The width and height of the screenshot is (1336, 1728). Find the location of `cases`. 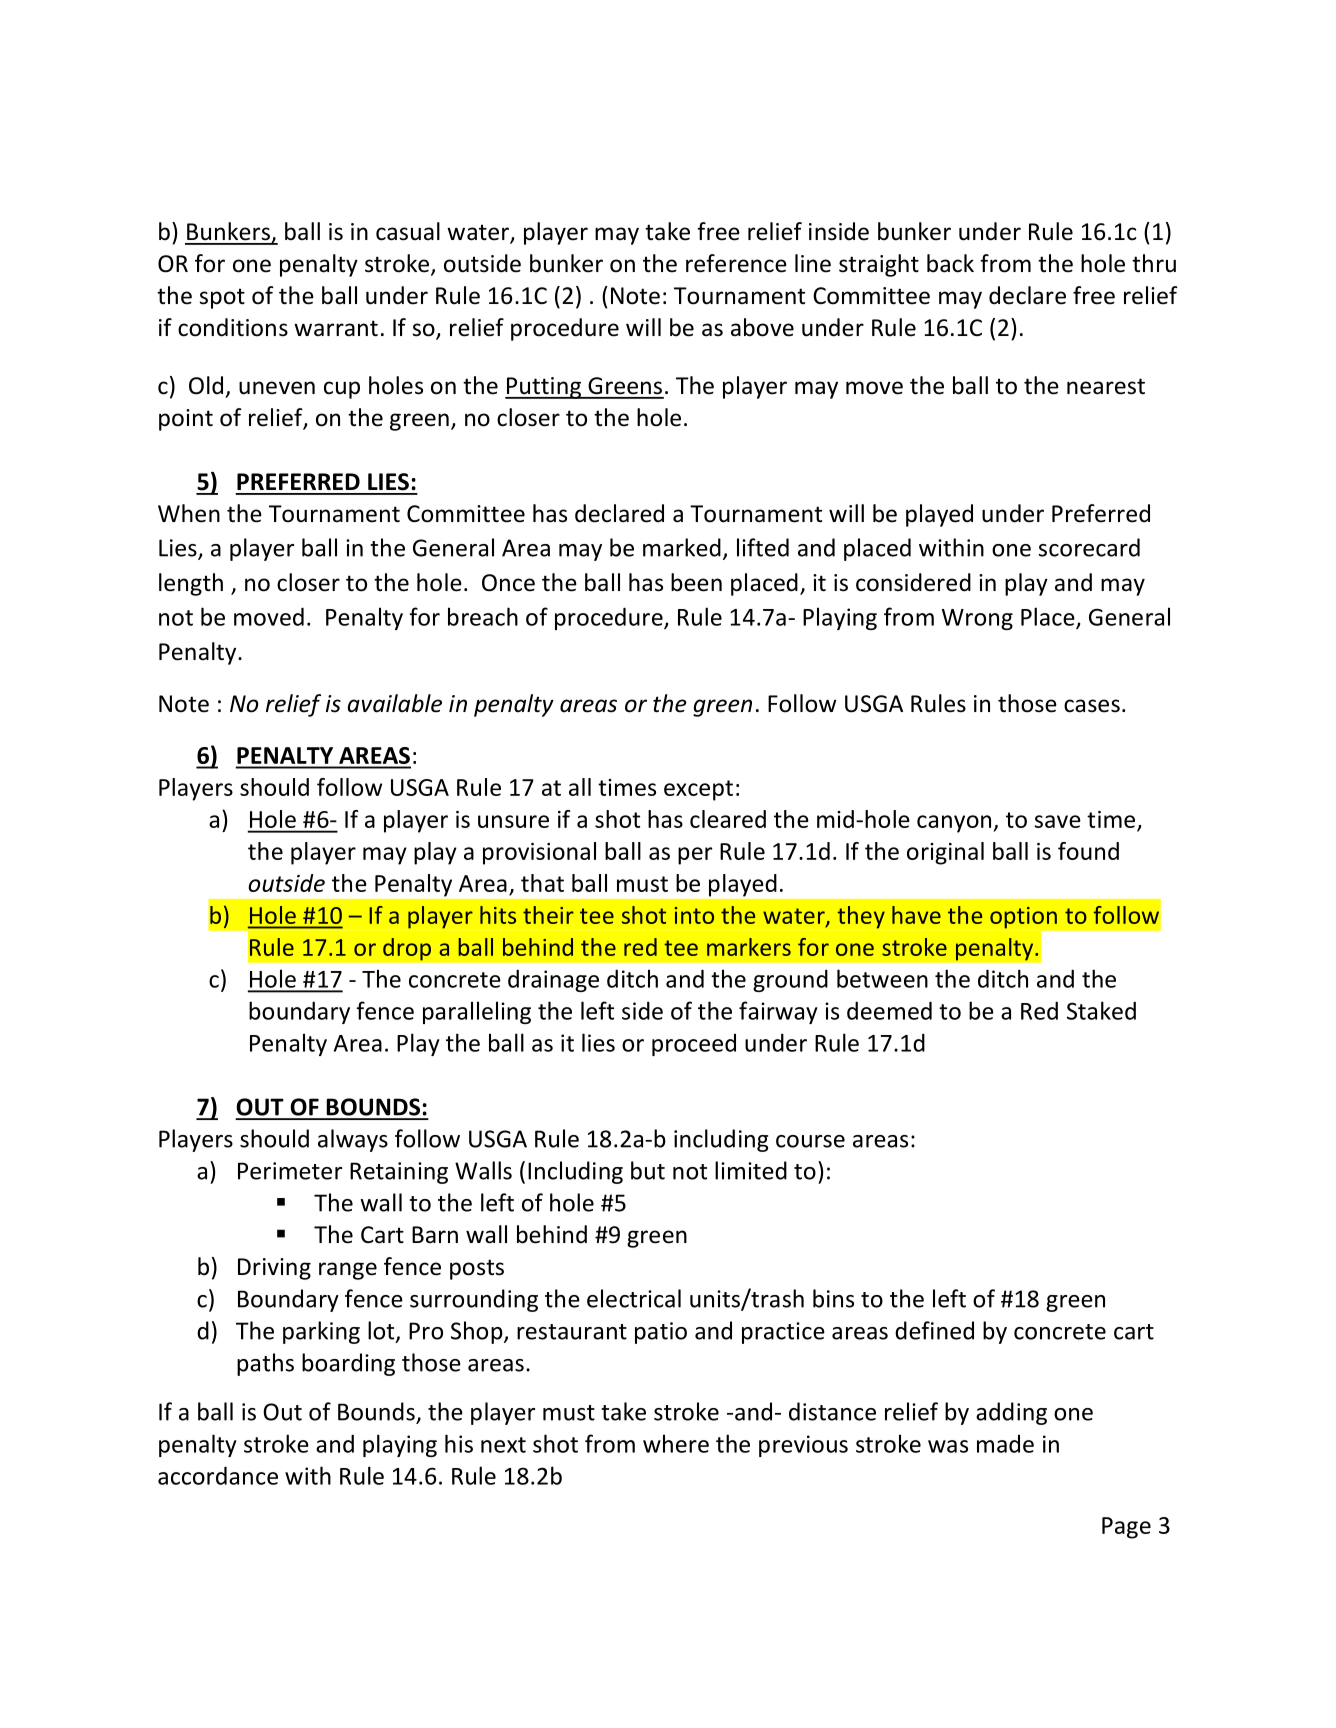

cases is located at coordinates (1092, 706).
